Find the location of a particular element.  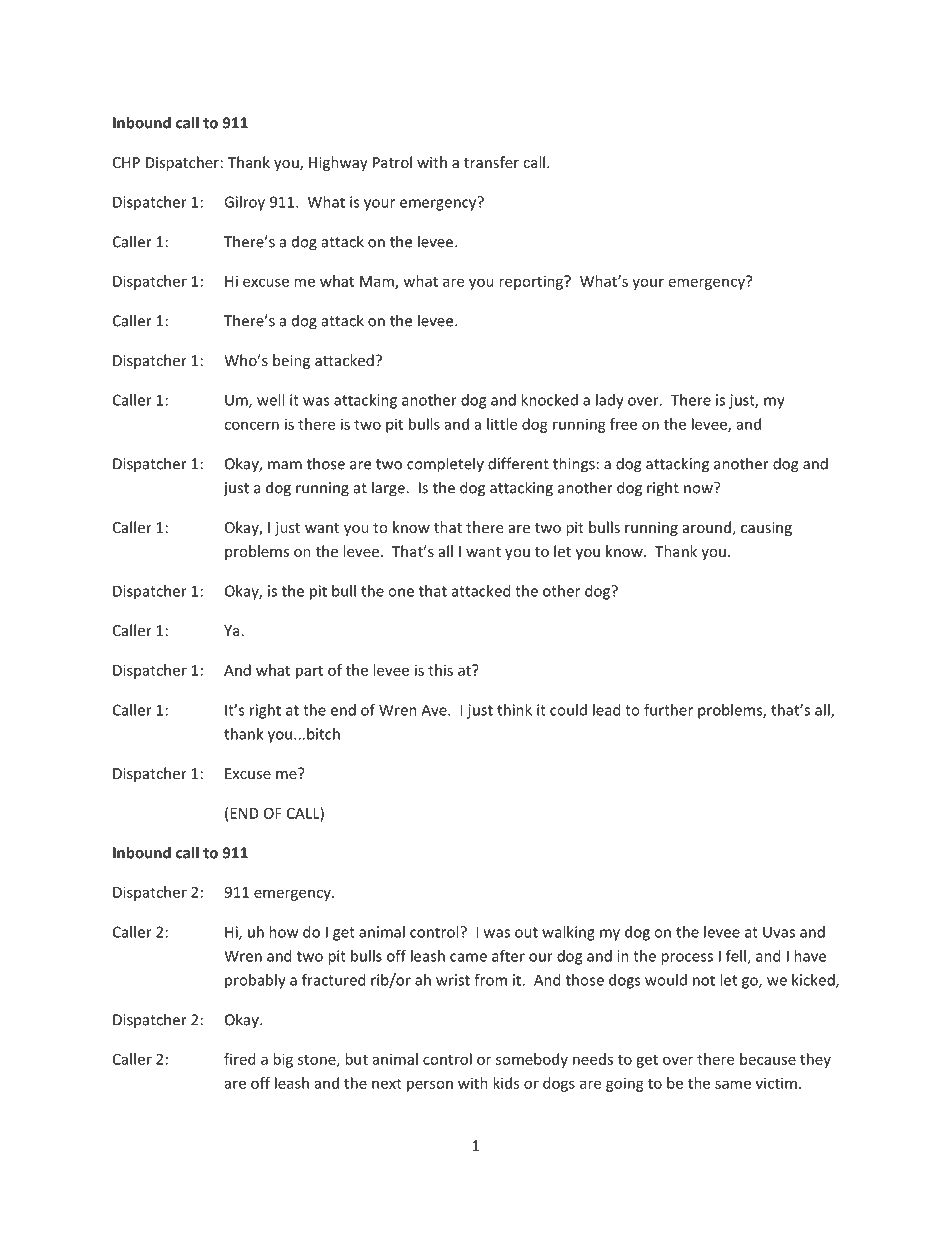

fell is located at coordinates (737, 957).
